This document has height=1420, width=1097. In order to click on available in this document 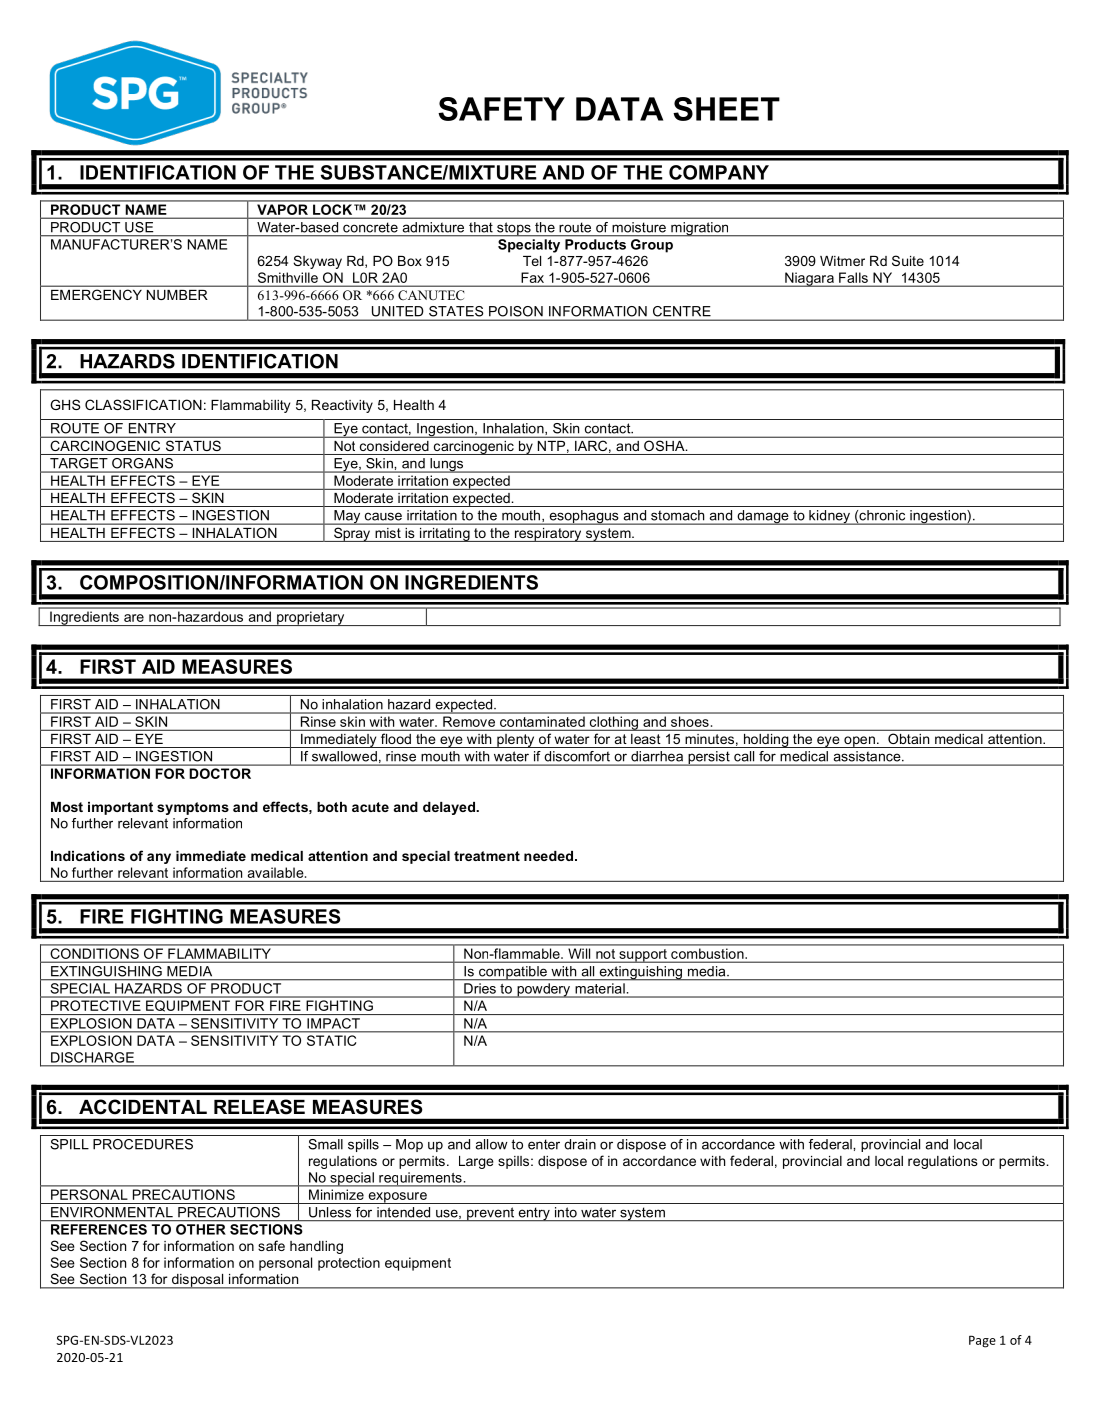, I will do `click(277, 872)`.
